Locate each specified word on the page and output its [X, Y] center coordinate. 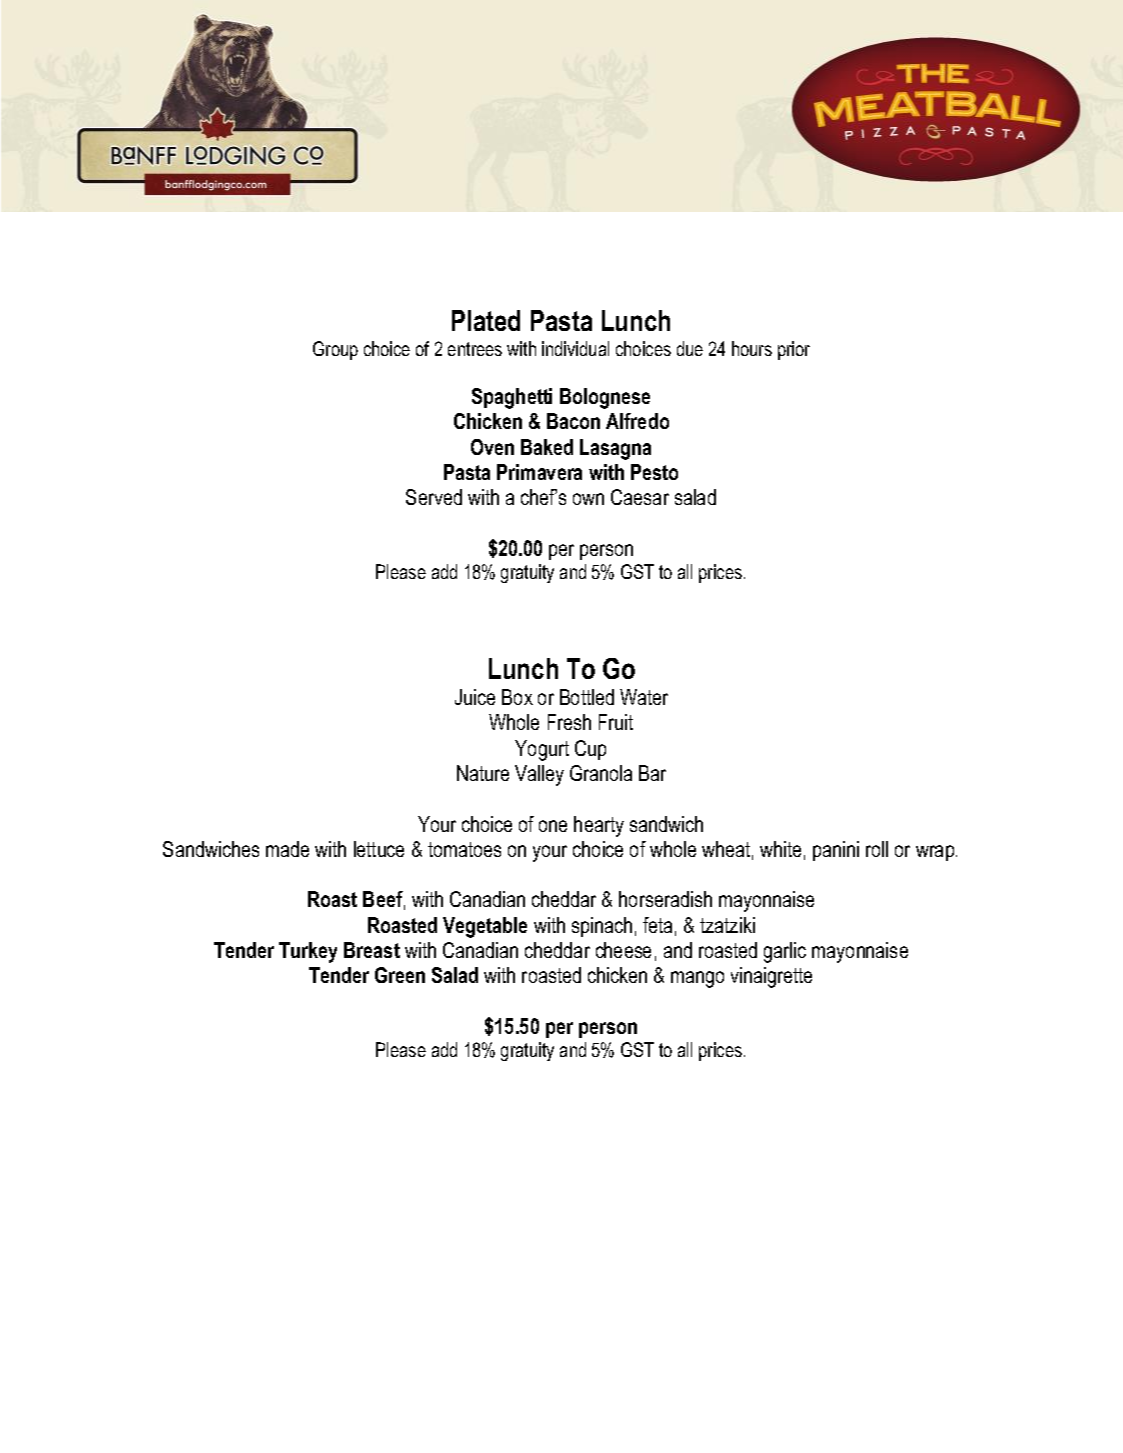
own [588, 499]
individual [575, 348]
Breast [372, 950]
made [287, 849]
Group [335, 350]
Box [517, 697]
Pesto [654, 472]
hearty [599, 826]
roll [877, 849]
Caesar [640, 497]
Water [644, 697]
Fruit [616, 722]
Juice [475, 697]
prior [794, 350]
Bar [652, 773]
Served [434, 497]
